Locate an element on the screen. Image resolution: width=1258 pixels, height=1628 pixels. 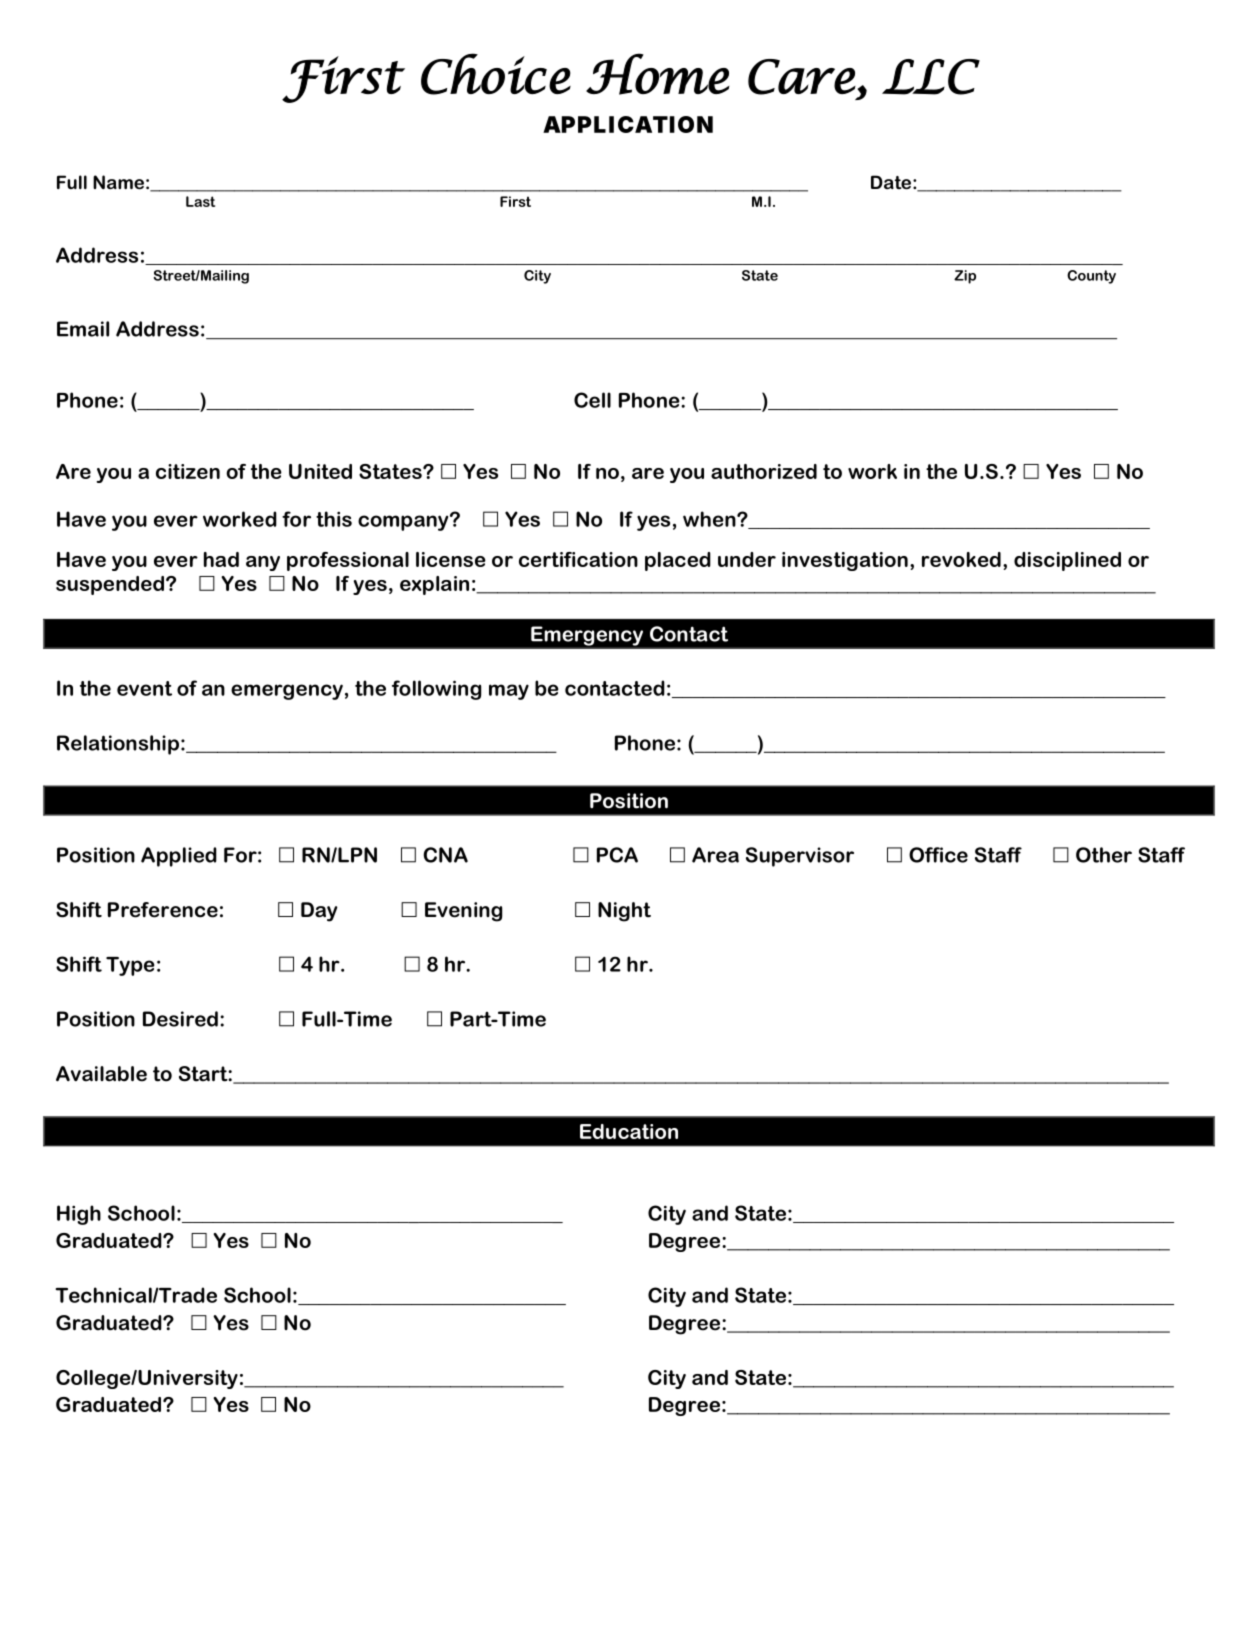
Email is located at coordinates (83, 329).
